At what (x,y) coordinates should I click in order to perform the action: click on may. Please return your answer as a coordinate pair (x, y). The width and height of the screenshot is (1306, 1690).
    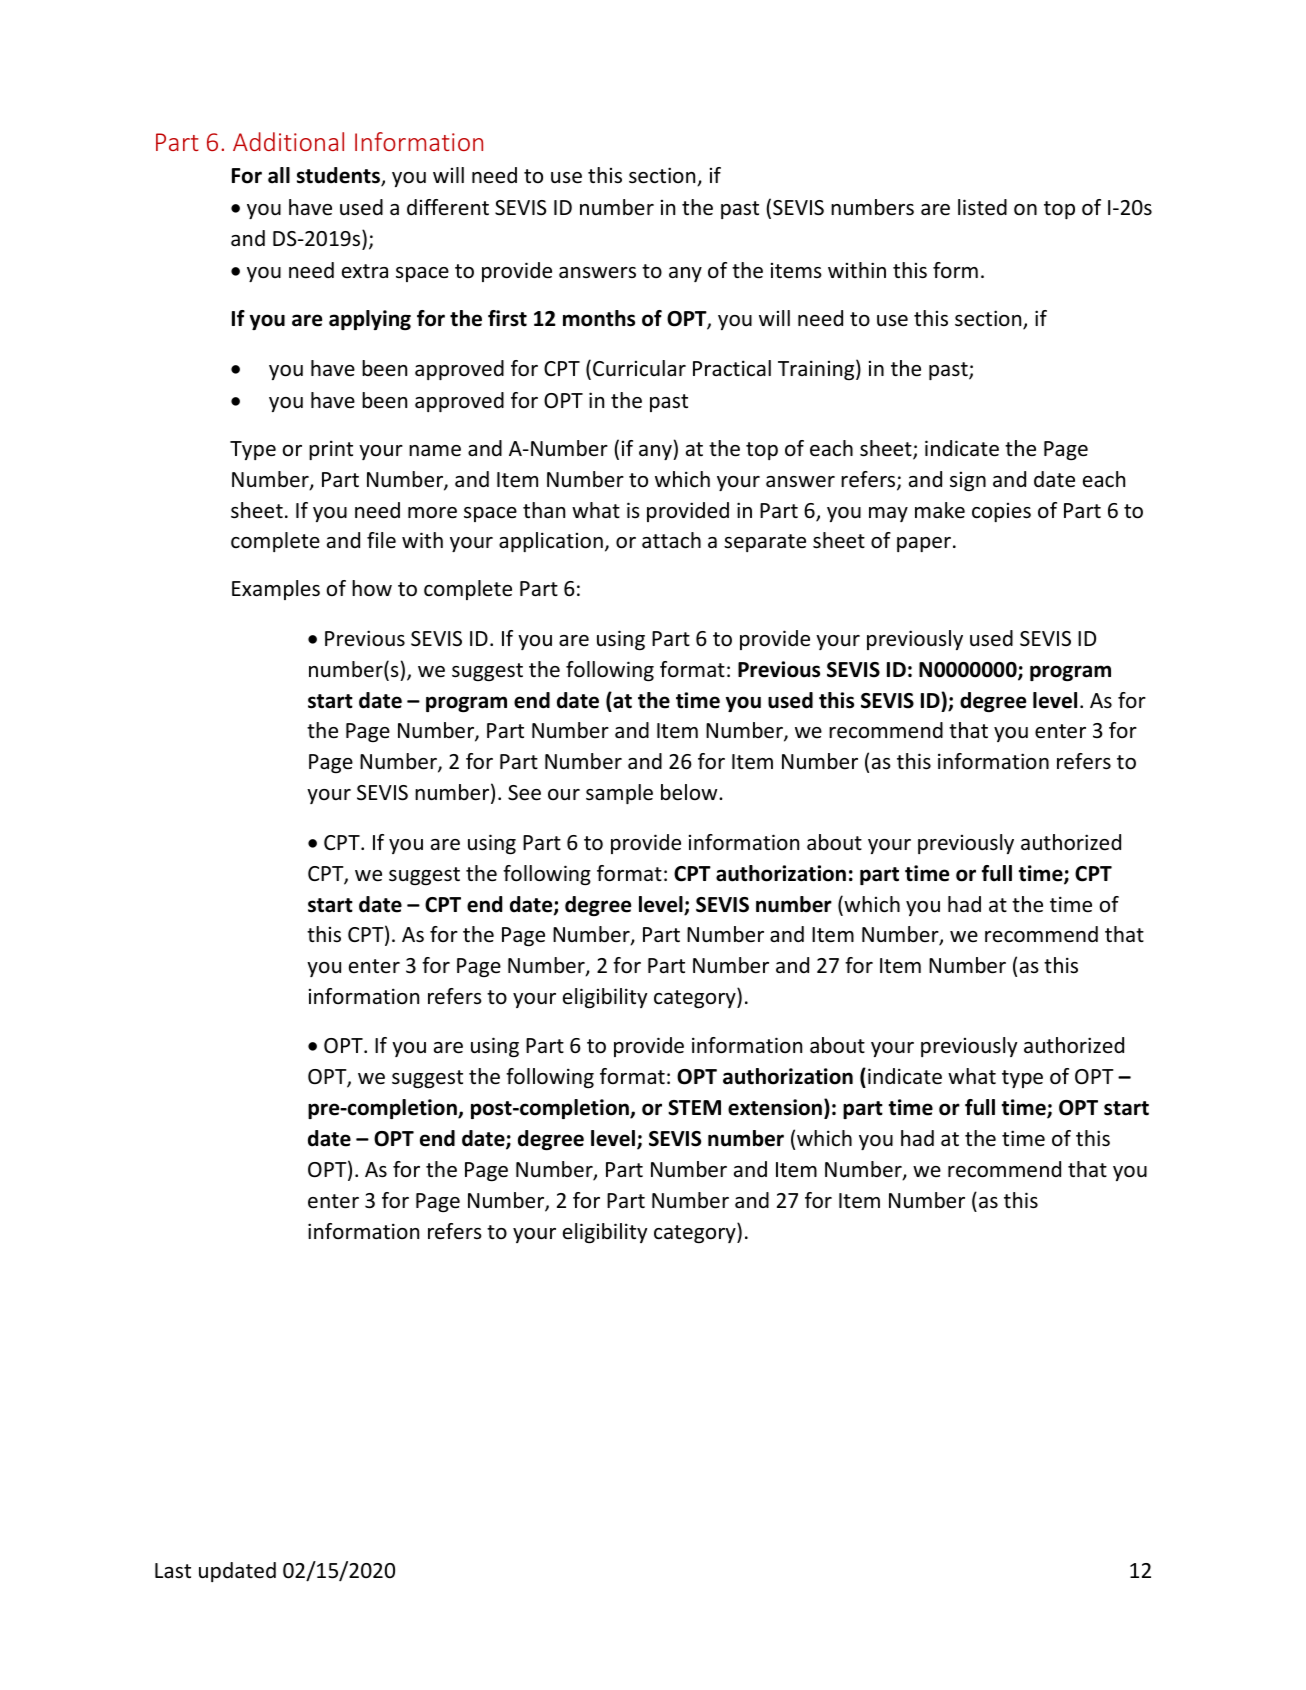
    Looking at the image, I should click on (888, 514).
